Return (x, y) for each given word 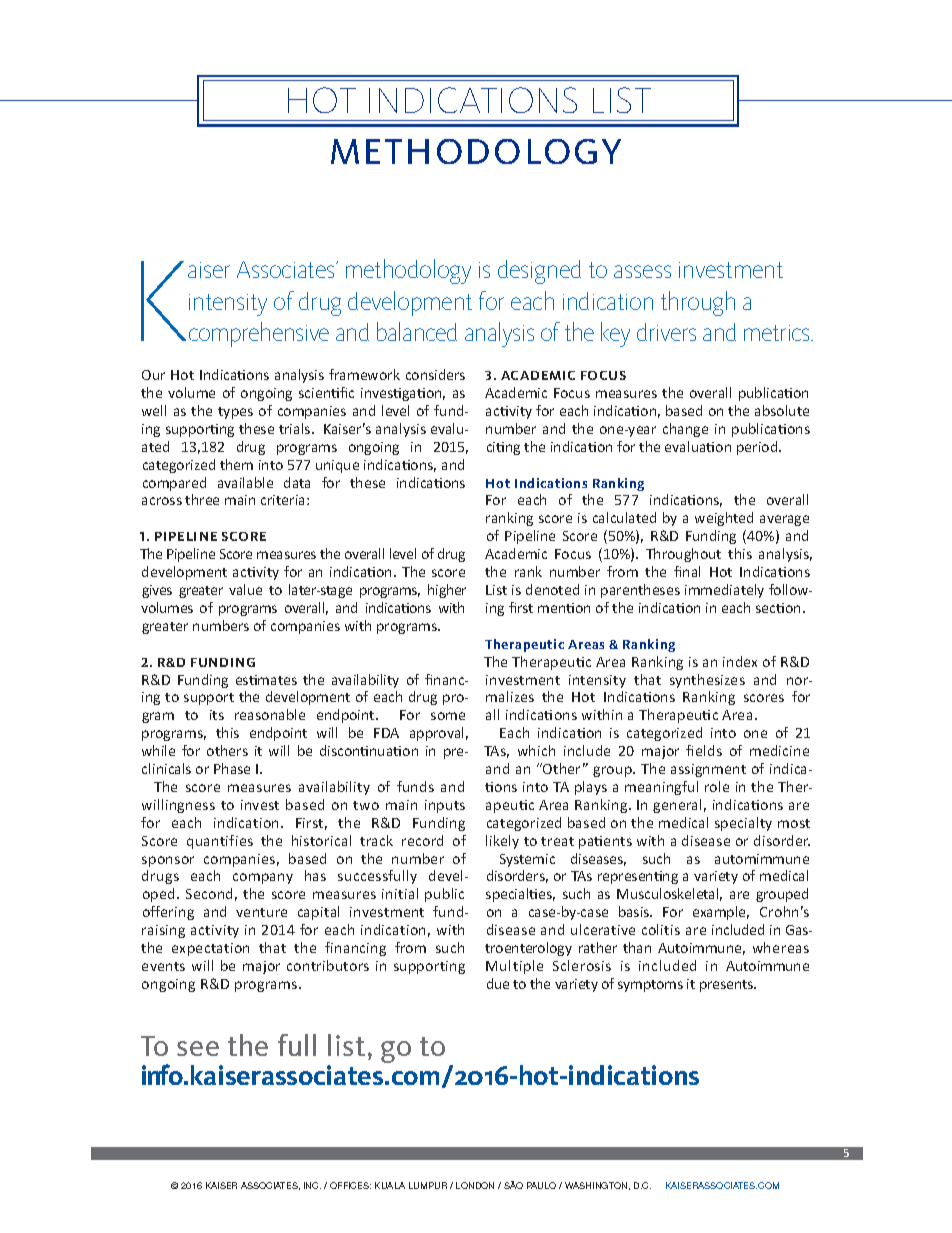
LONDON (475, 1185)
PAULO (541, 1185)
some (448, 716)
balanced (417, 331)
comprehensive (259, 334)
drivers (666, 332)
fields (704, 750)
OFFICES (350, 1185)
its (217, 715)
